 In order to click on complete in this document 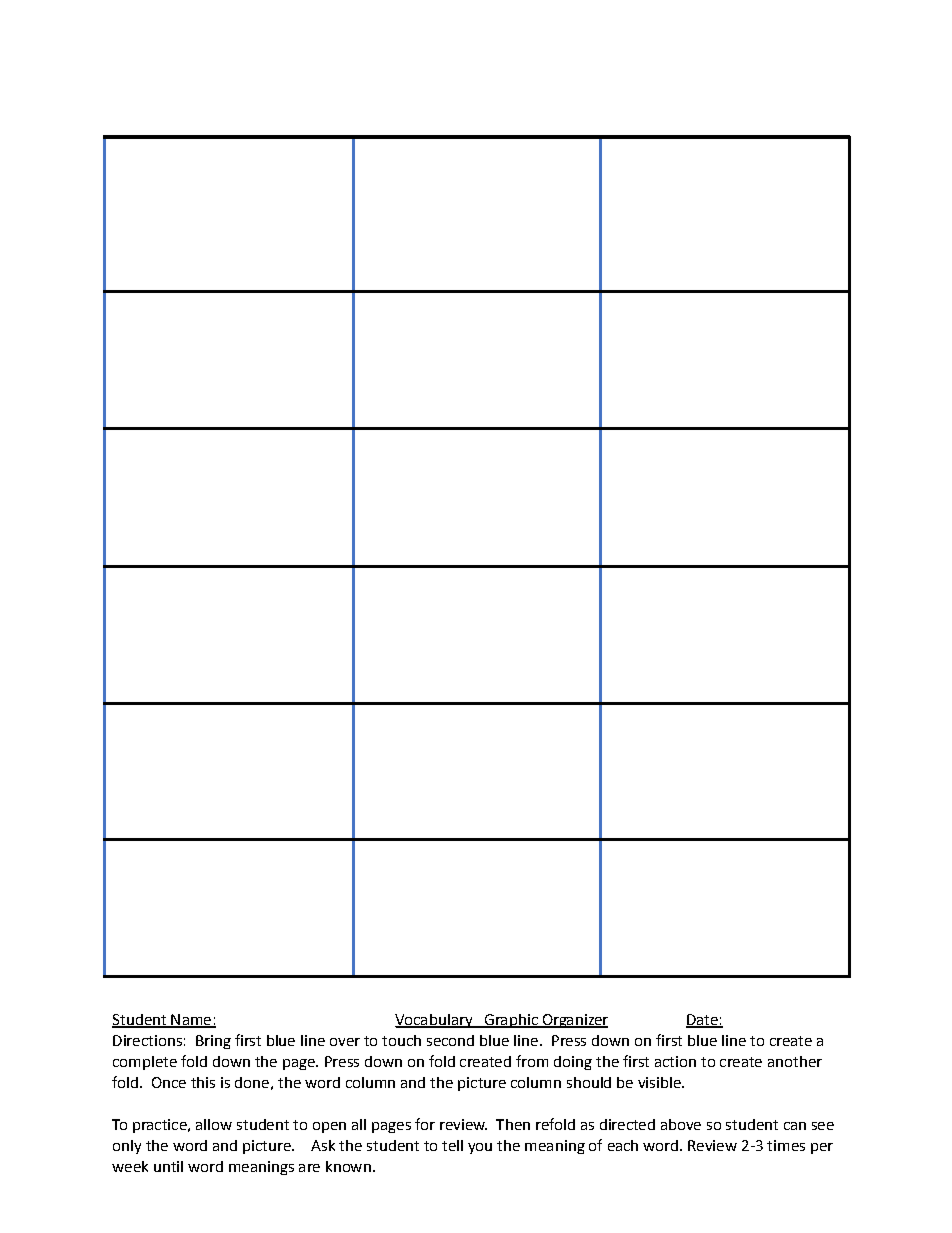, I will do `click(145, 1063)`.
